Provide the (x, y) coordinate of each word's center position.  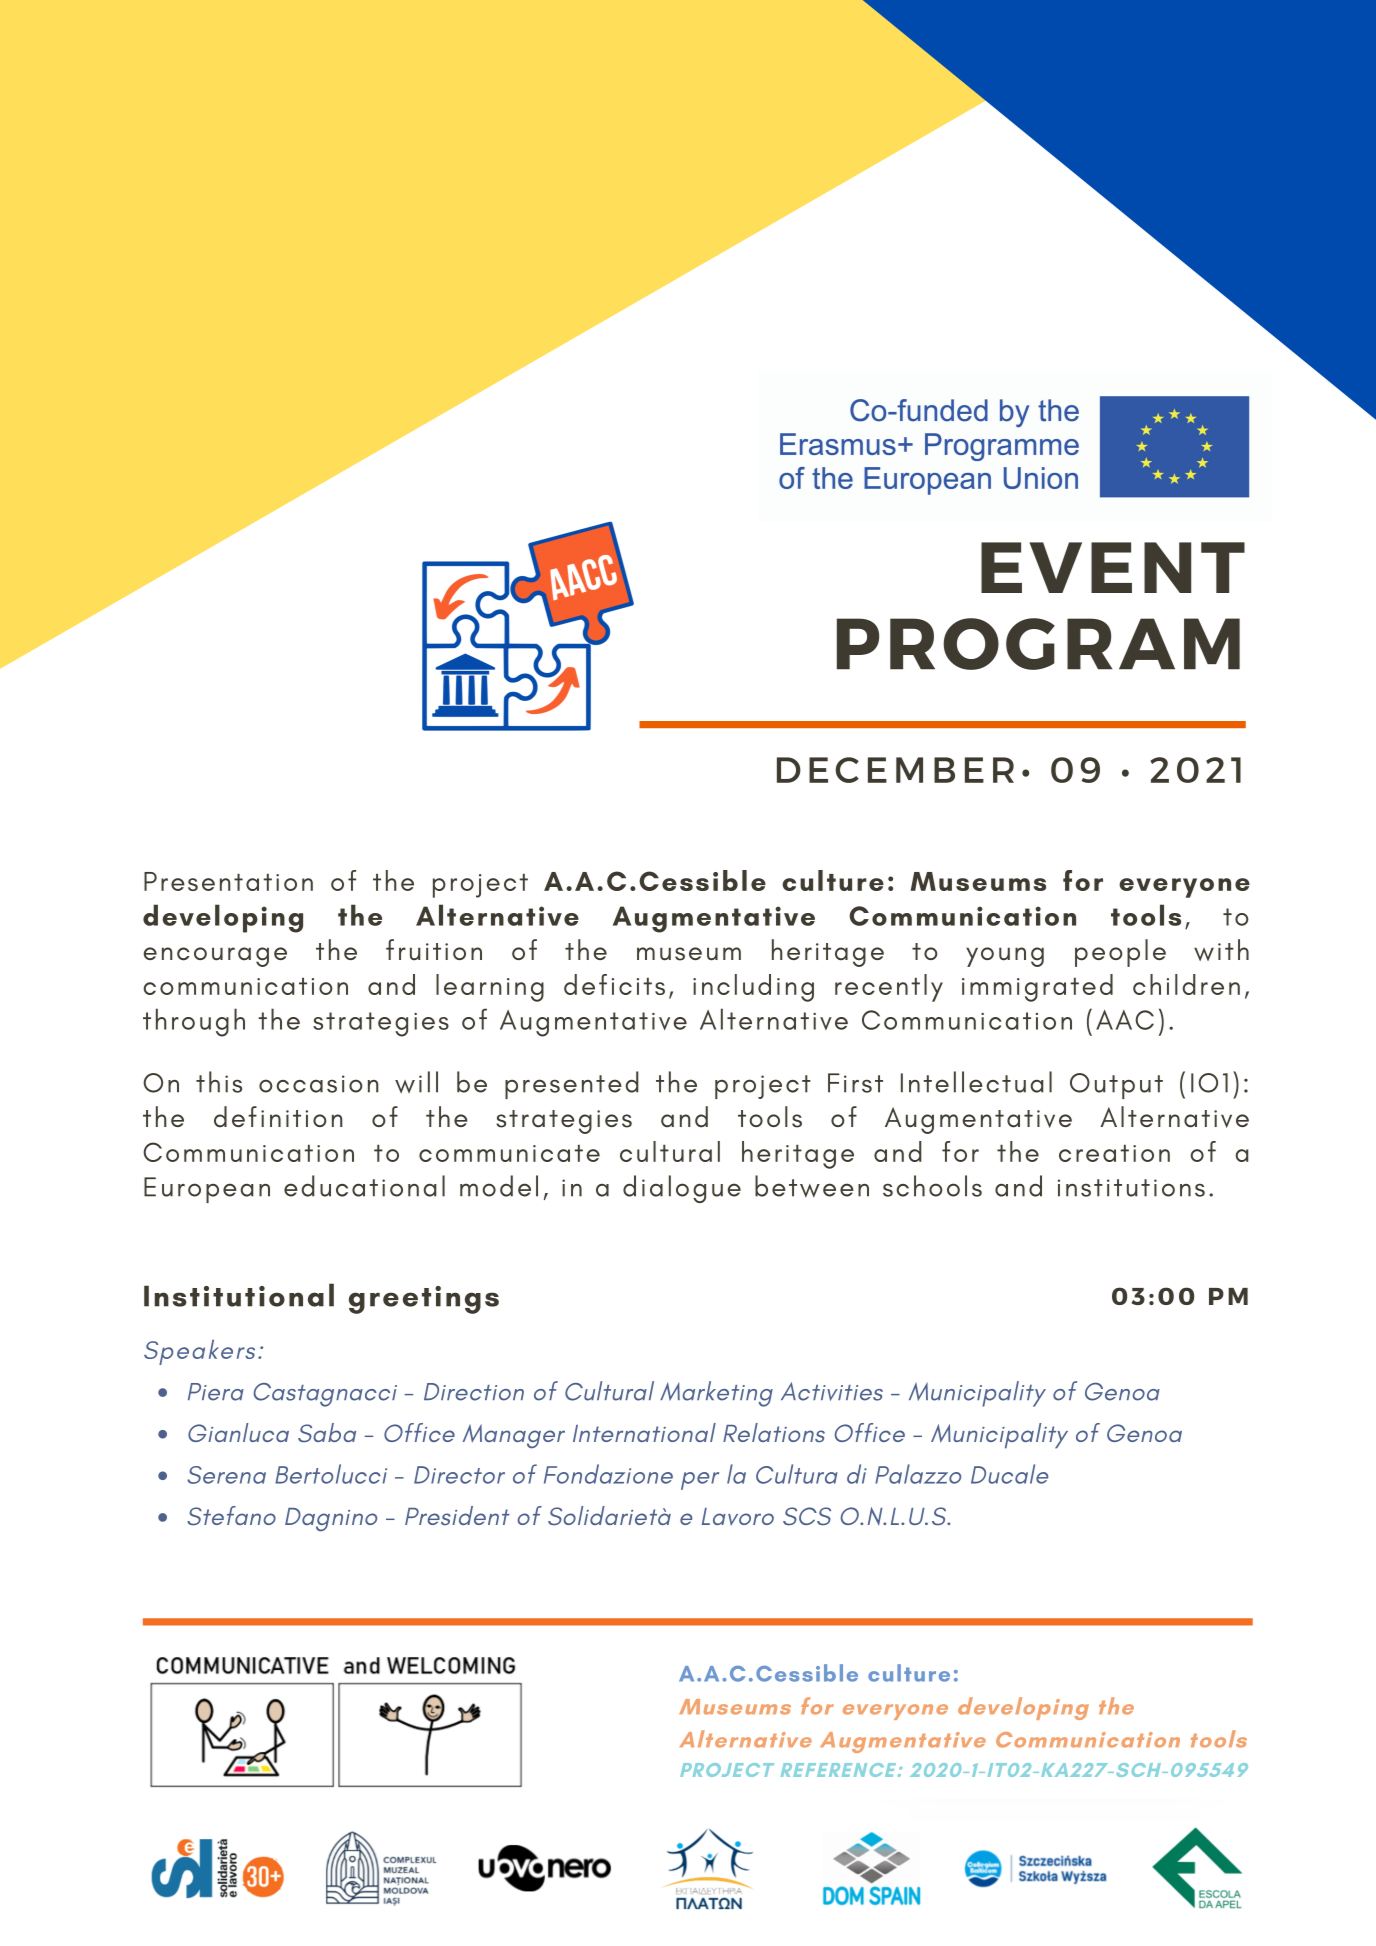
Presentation (228, 881)
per (700, 1481)
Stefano (231, 1515)
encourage (215, 957)
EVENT (1113, 567)
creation (1114, 1153)
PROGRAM (1038, 644)
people (1120, 953)
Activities (832, 1391)
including (753, 988)
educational (364, 1186)
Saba (327, 1433)
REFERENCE (840, 1770)
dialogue (682, 1189)
